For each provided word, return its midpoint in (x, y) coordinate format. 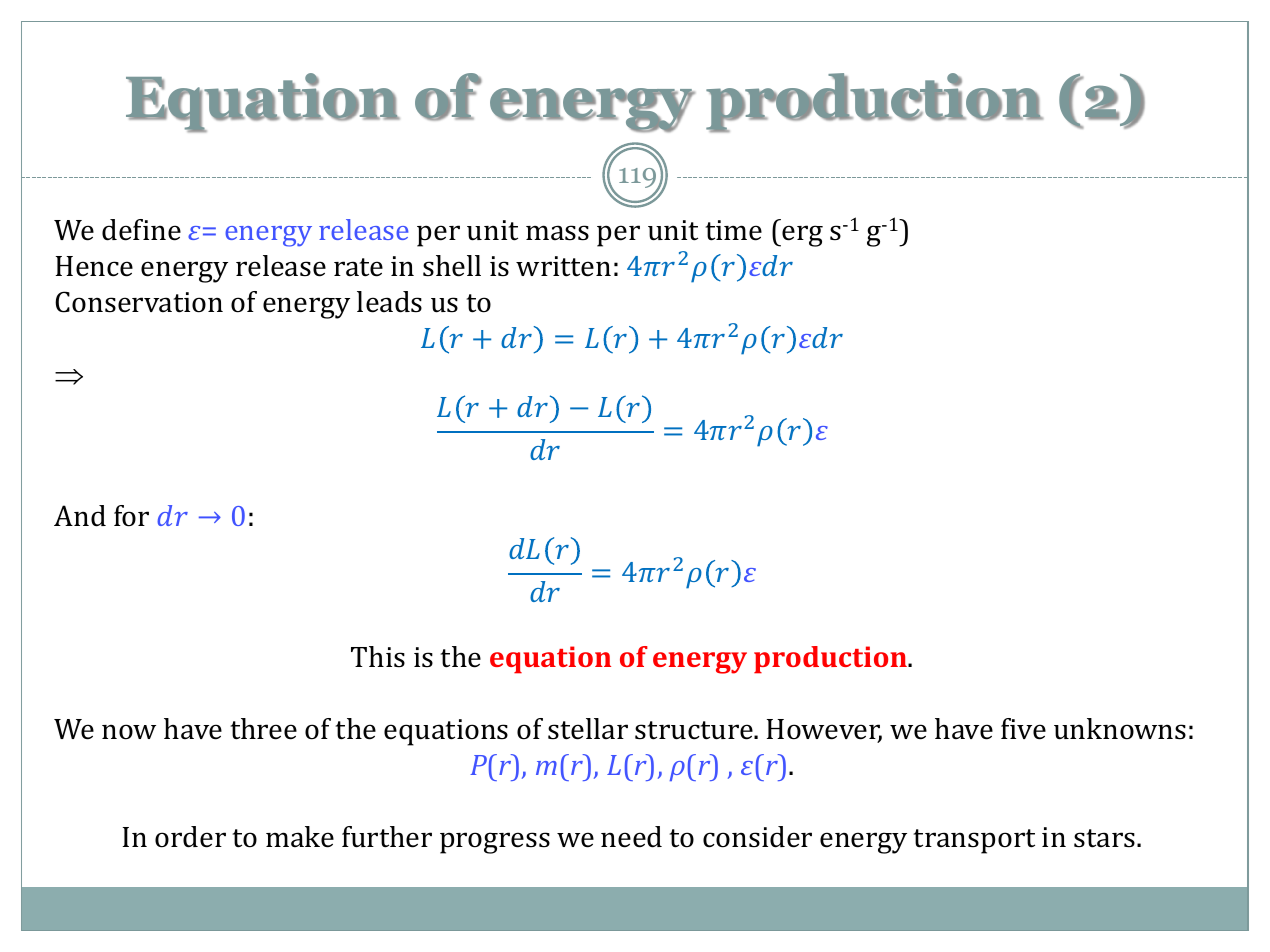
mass (557, 233)
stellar (588, 729)
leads (389, 302)
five (1023, 729)
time (733, 230)
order (190, 837)
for (131, 516)
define (141, 230)
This (378, 657)
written (563, 266)
